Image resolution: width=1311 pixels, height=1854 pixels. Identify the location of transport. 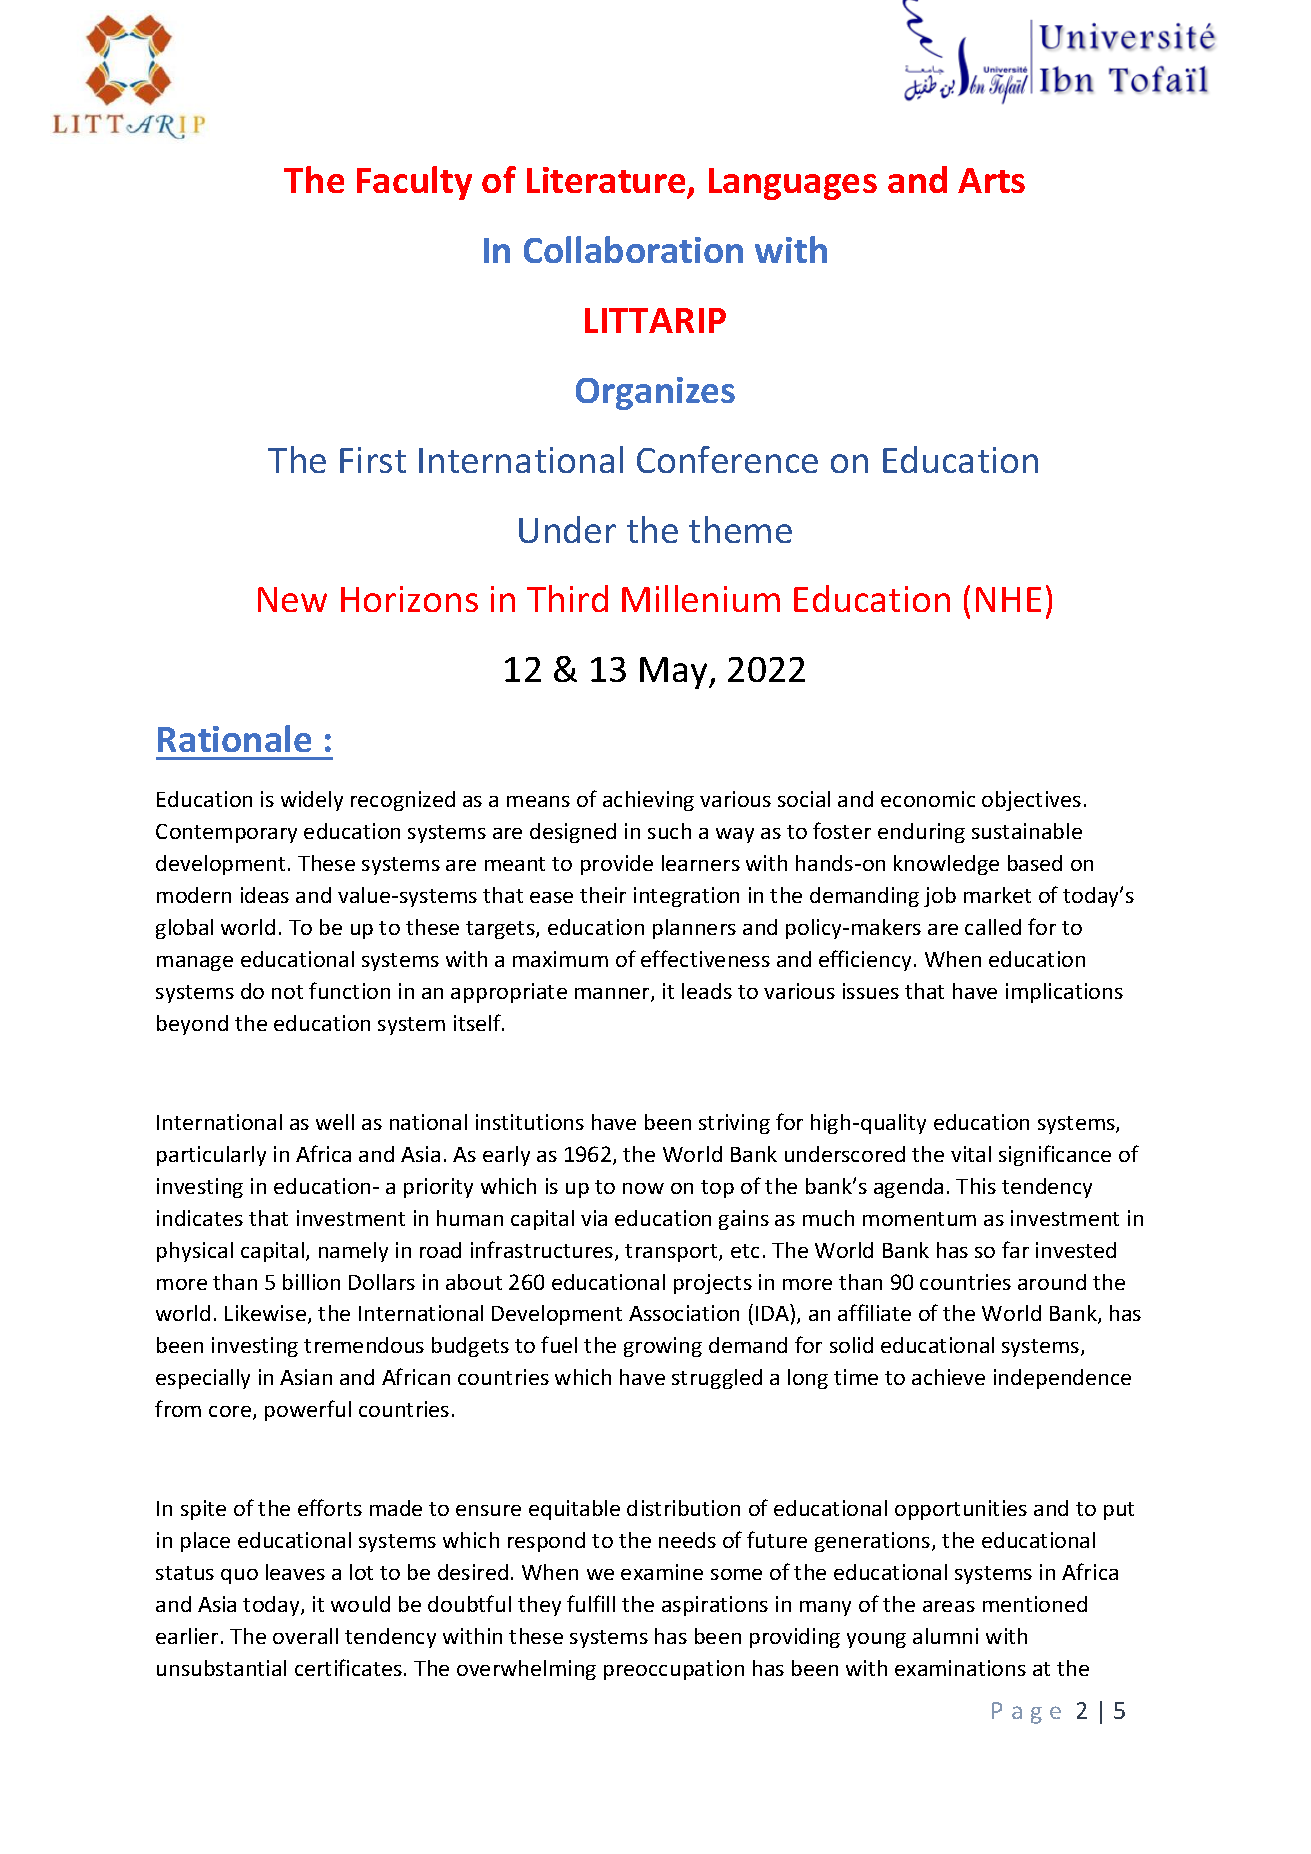
(672, 1253).
